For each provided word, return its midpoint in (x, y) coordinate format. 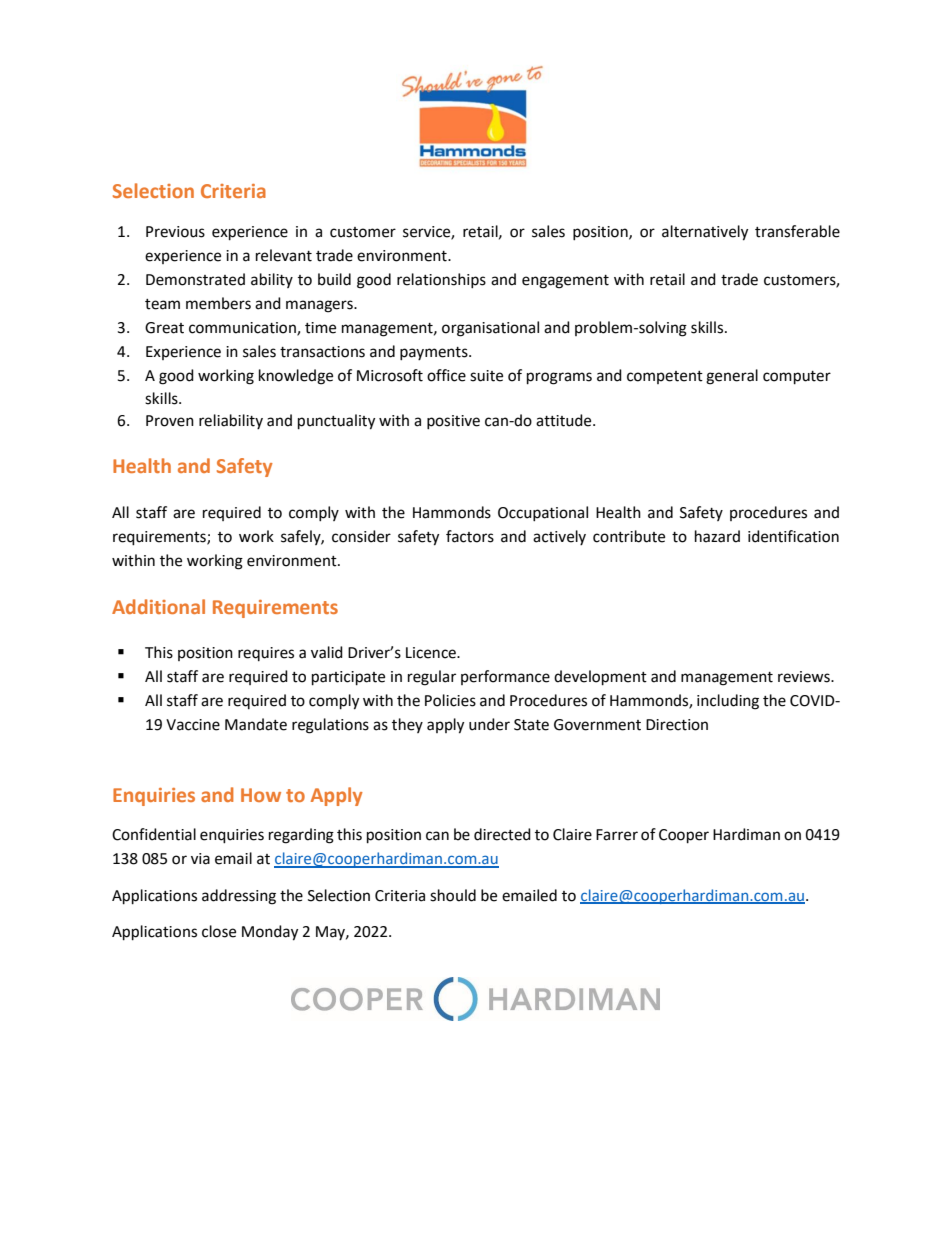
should (453, 895)
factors (470, 536)
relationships (441, 280)
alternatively (705, 233)
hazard (717, 536)
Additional (158, 606)
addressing (239, 897)
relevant (284, 255)
